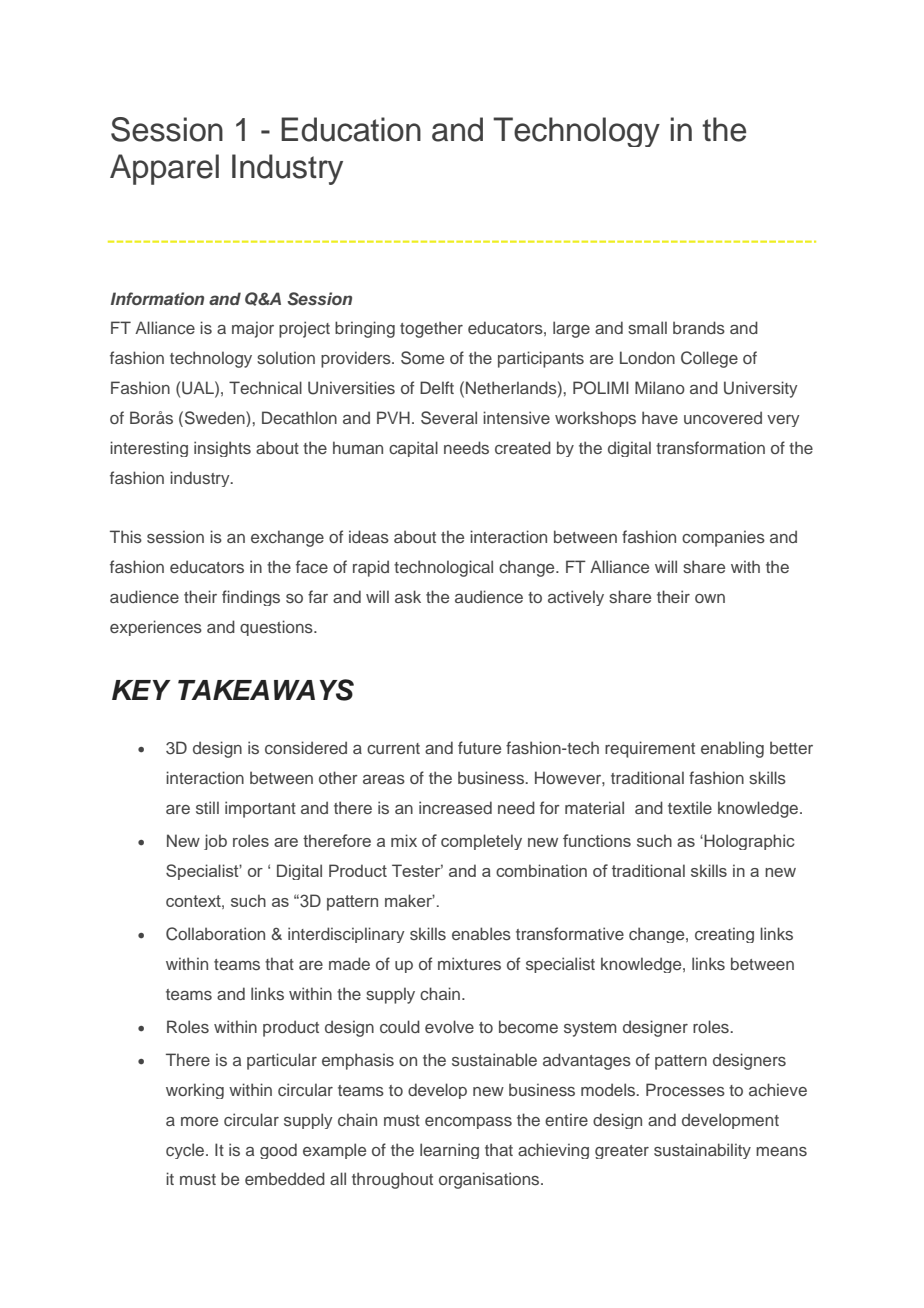  I want to click on brands, so click(699, 327).
